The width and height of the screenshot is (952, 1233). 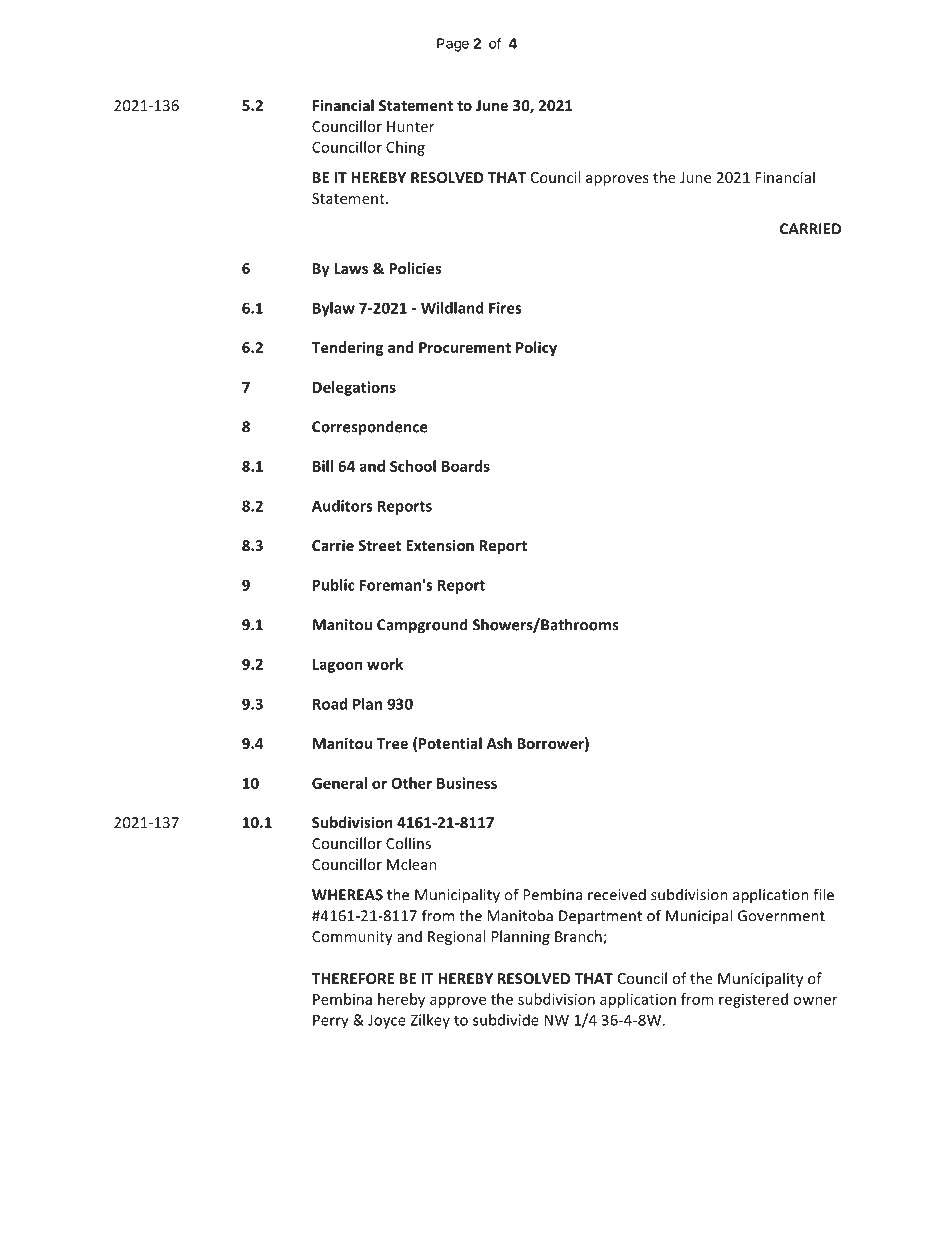 What do you see at coordinates (505, 308) in the screenshot?
I see `Fires` at bounding box center [505, 308].
